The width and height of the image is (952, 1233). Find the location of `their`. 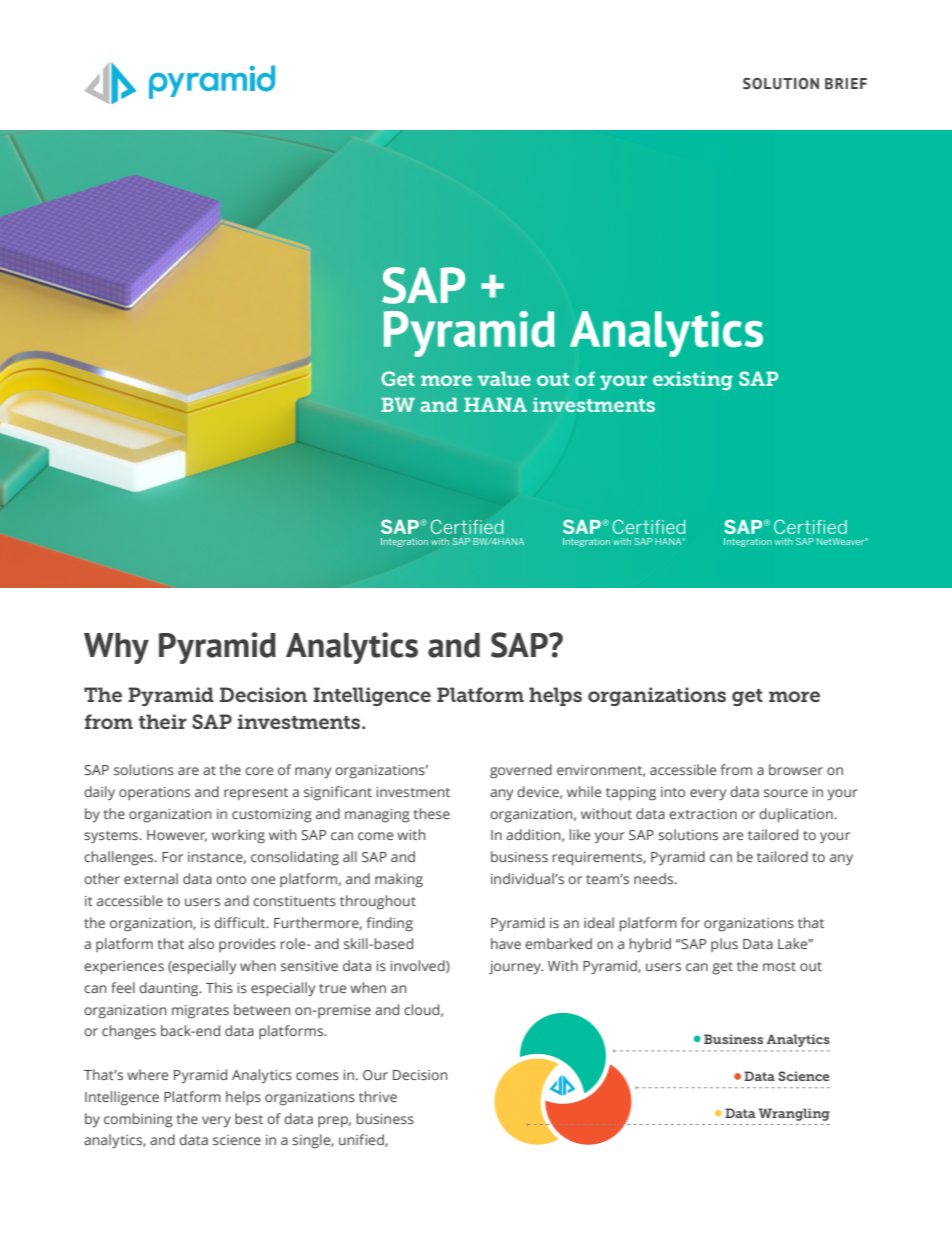

their is located at coordinates (162, 721).
